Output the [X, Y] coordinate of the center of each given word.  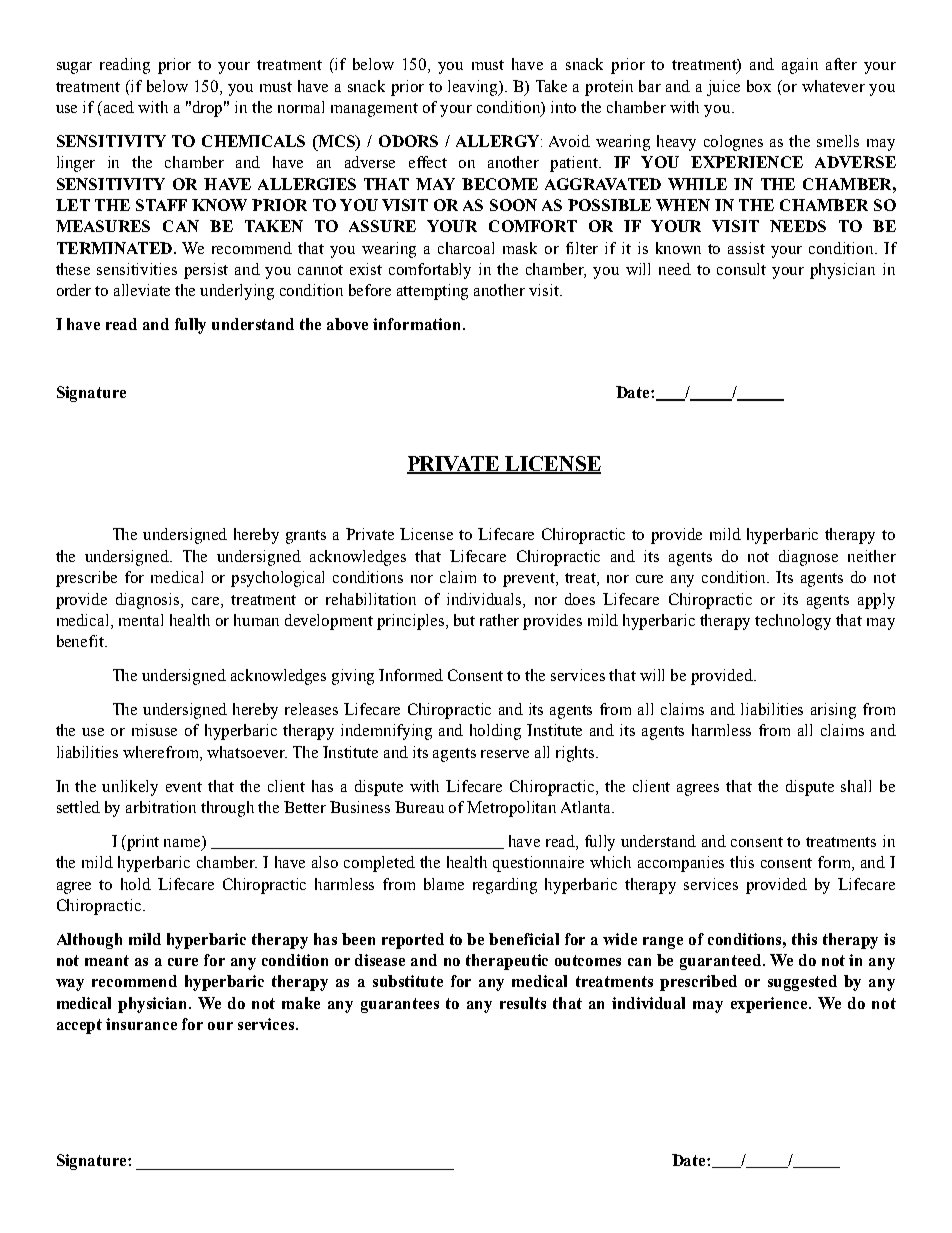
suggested [802, 983]
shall [856, 786]
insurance [141, 1024]
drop [209, 109]
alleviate [142, 290]
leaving [474, 88]
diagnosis [149, 601]
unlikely [130, 788]
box [759, 86]
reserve [505, 754]
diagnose [808, 558]
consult [741, 269]
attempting [432, 292]
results [523, 1003]
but [464, 620]
